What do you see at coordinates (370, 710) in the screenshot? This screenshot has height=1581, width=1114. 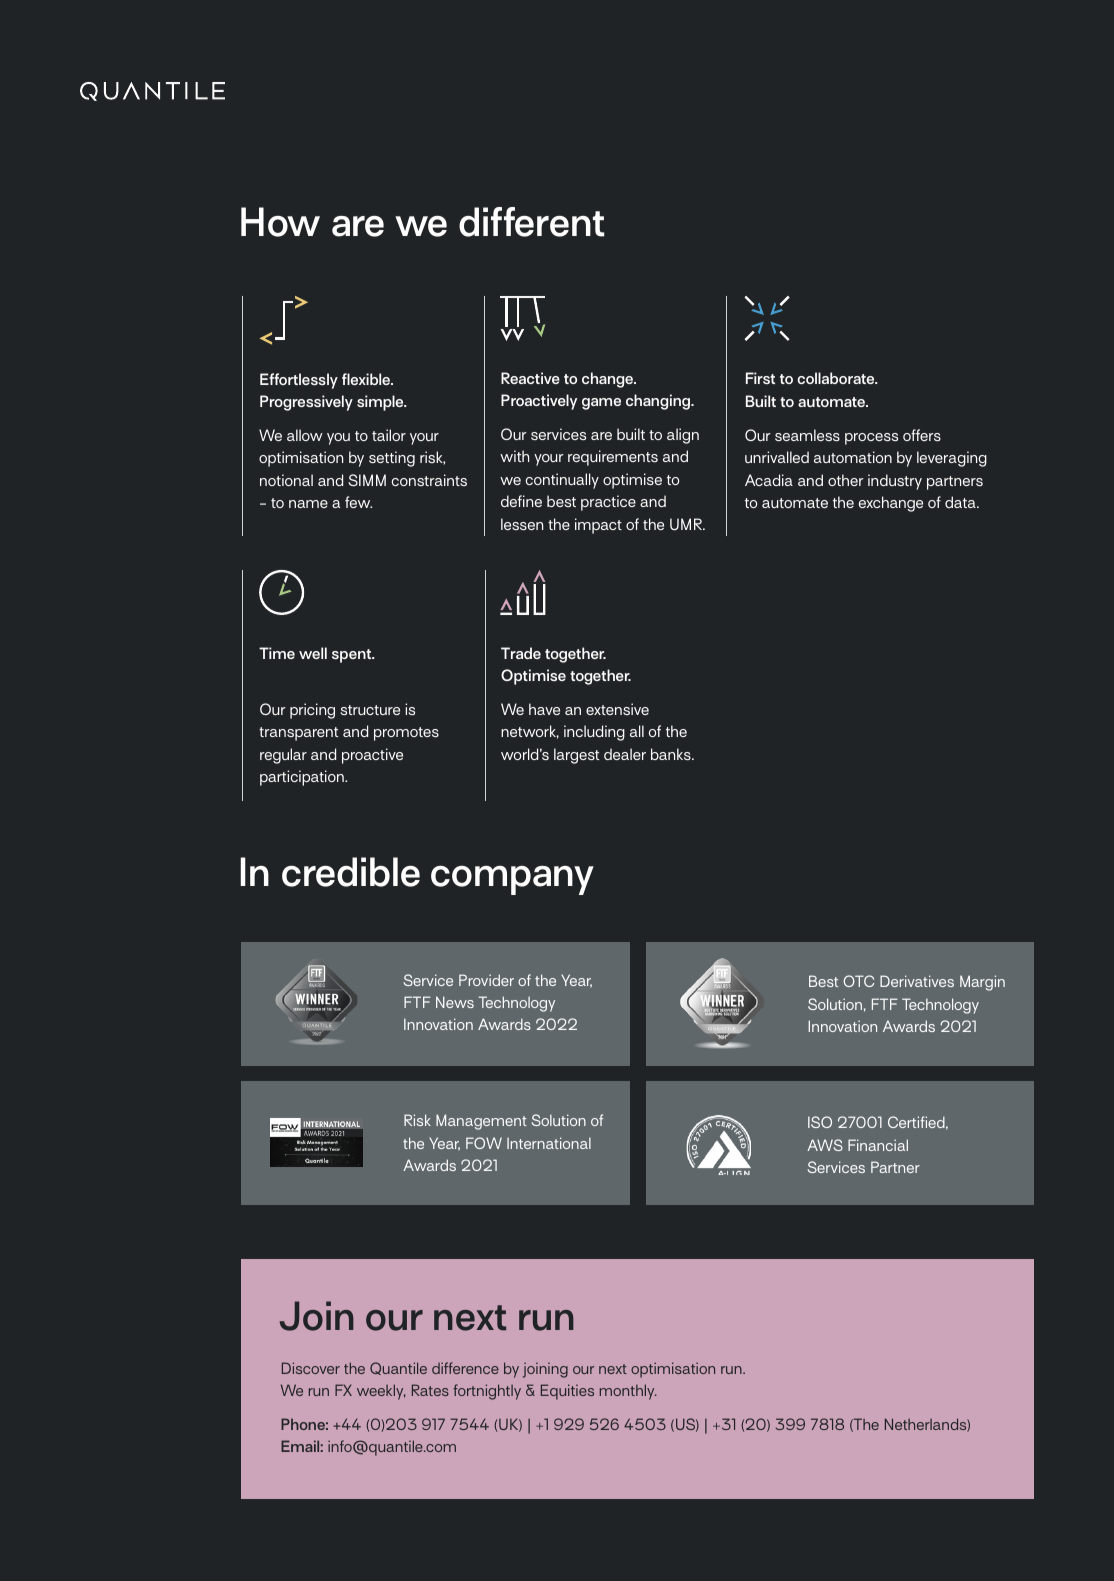 I see `structure` at bounding box center [370, 710].
